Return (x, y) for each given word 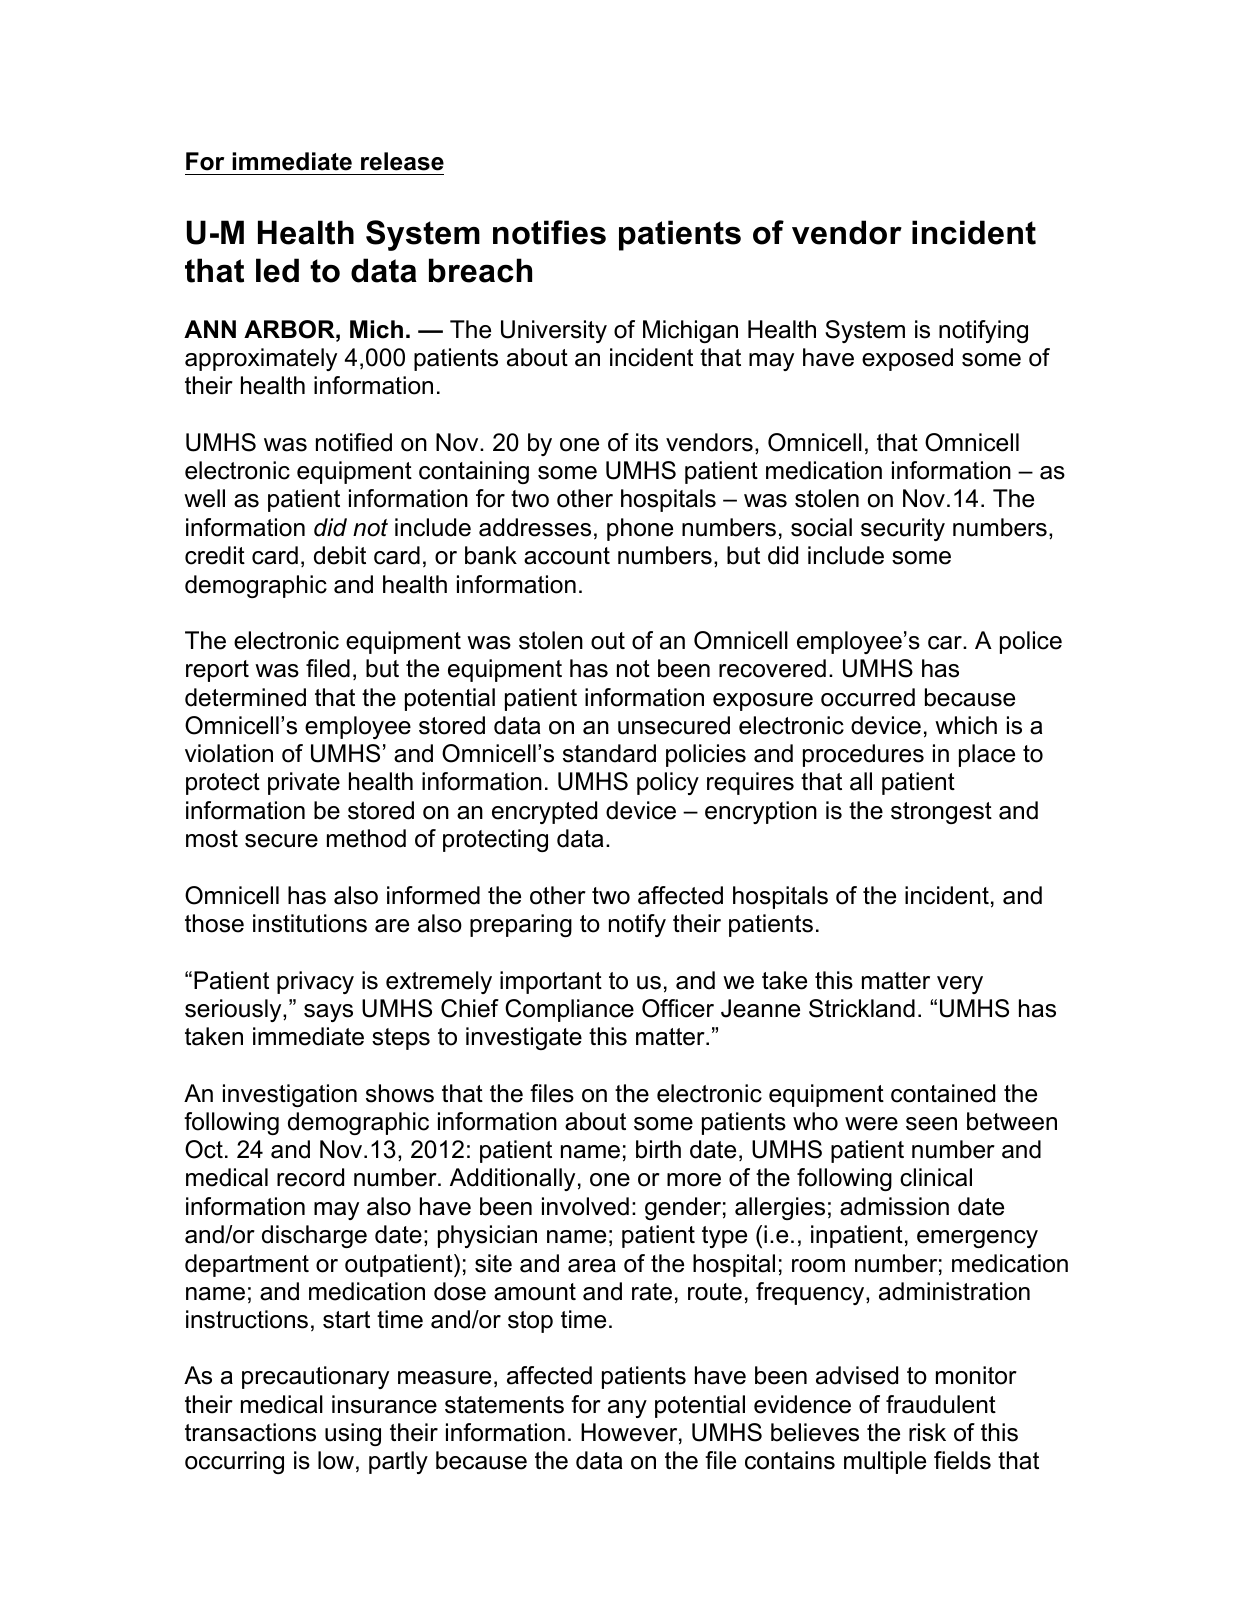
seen (931, 1124)
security (903, 529)
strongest (941, 813)
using (353, 1434)
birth (658, 1149)
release (402, 161)
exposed (907, 359)
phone (640, 529)
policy (668, 783)
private (304, 783)
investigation (290, 1095)
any (627, 1409)
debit (340, 555)
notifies (549, 232)
